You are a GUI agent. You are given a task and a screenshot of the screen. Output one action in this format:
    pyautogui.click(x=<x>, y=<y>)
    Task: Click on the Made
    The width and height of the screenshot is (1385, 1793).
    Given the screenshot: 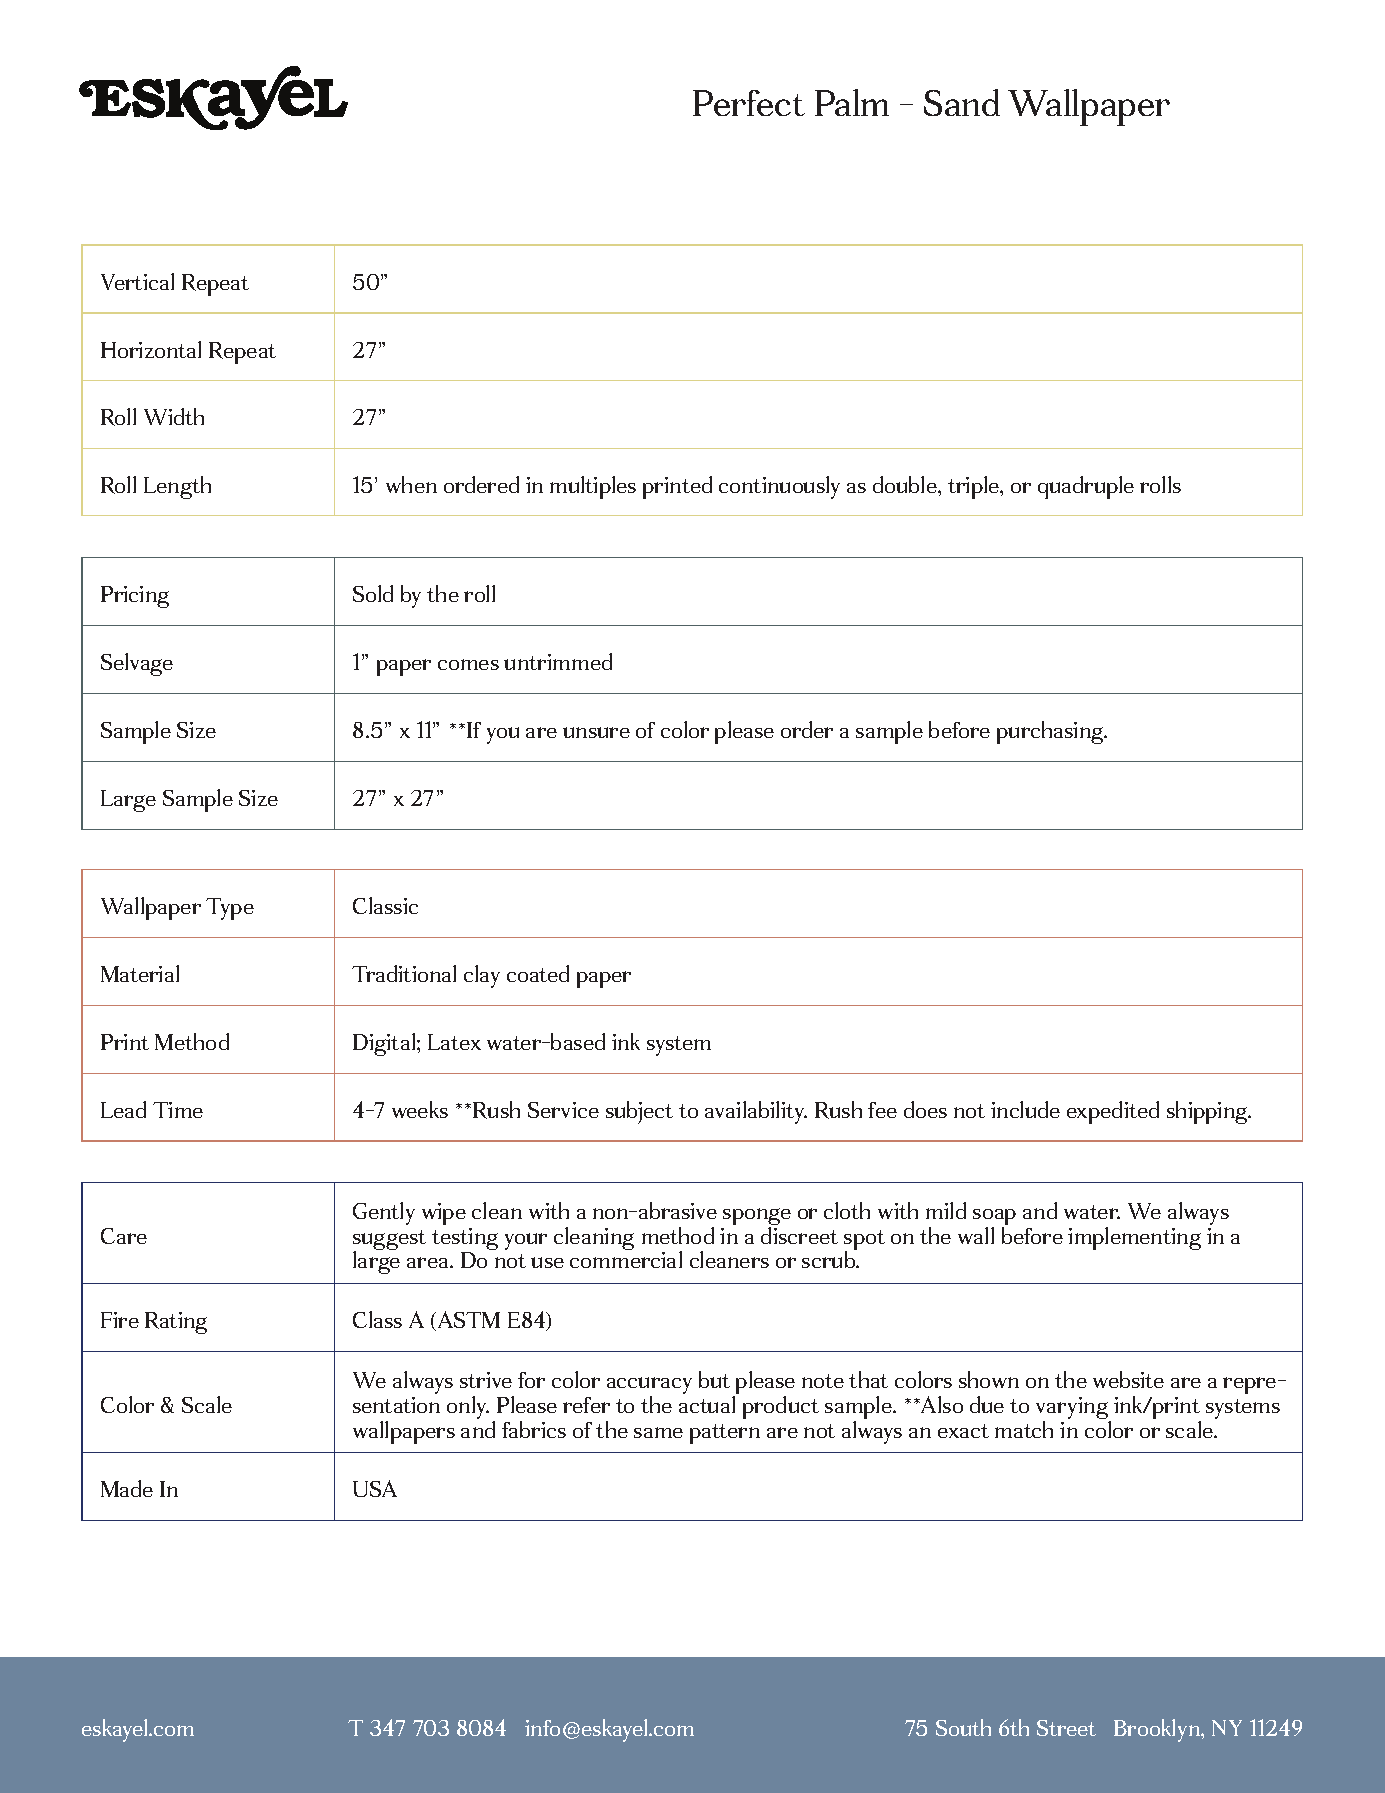 What is the action you would take?
    pyautogui.click(x=127, y=1488)
